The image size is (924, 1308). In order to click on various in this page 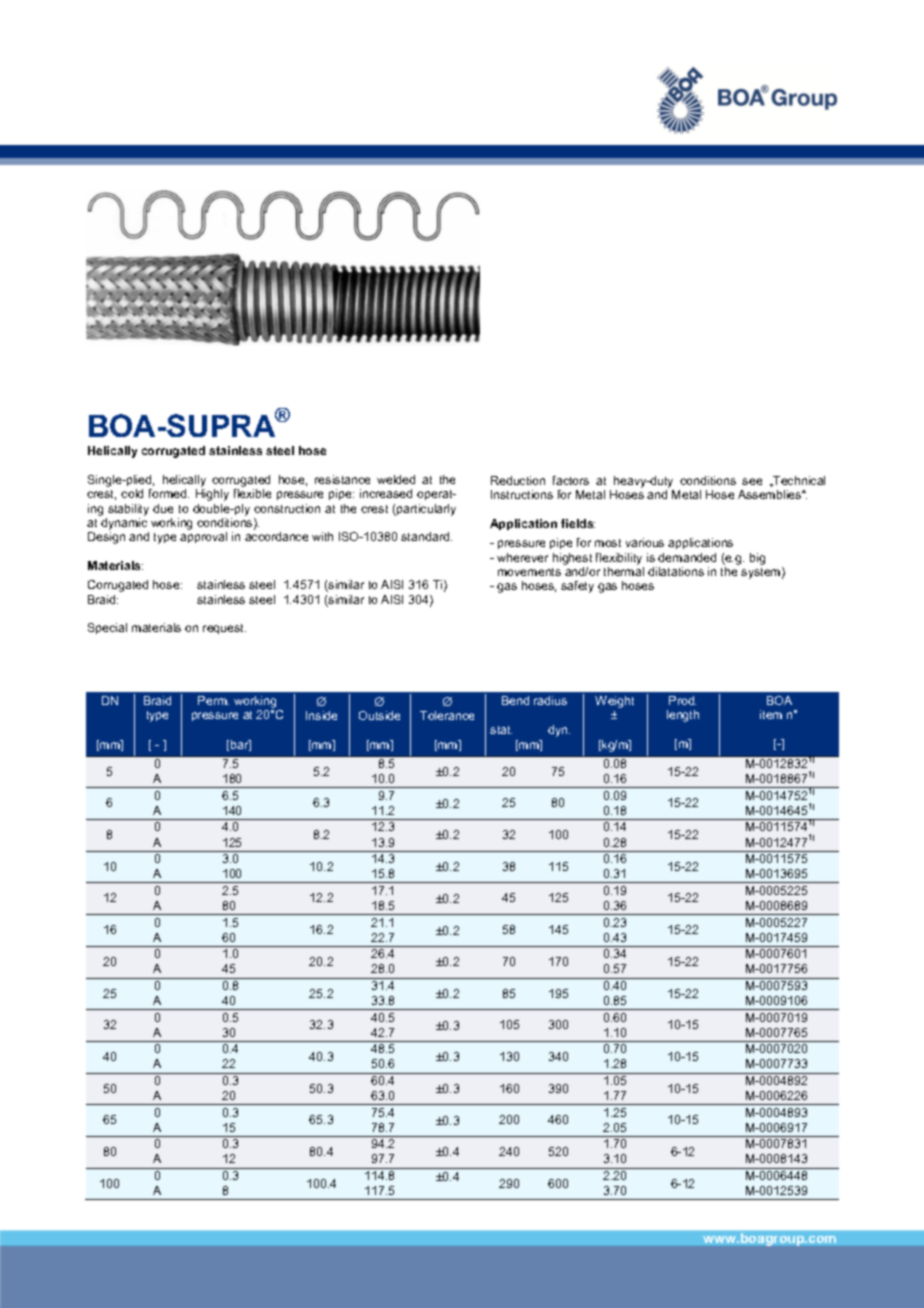, I will do `click(645, 542)`.
